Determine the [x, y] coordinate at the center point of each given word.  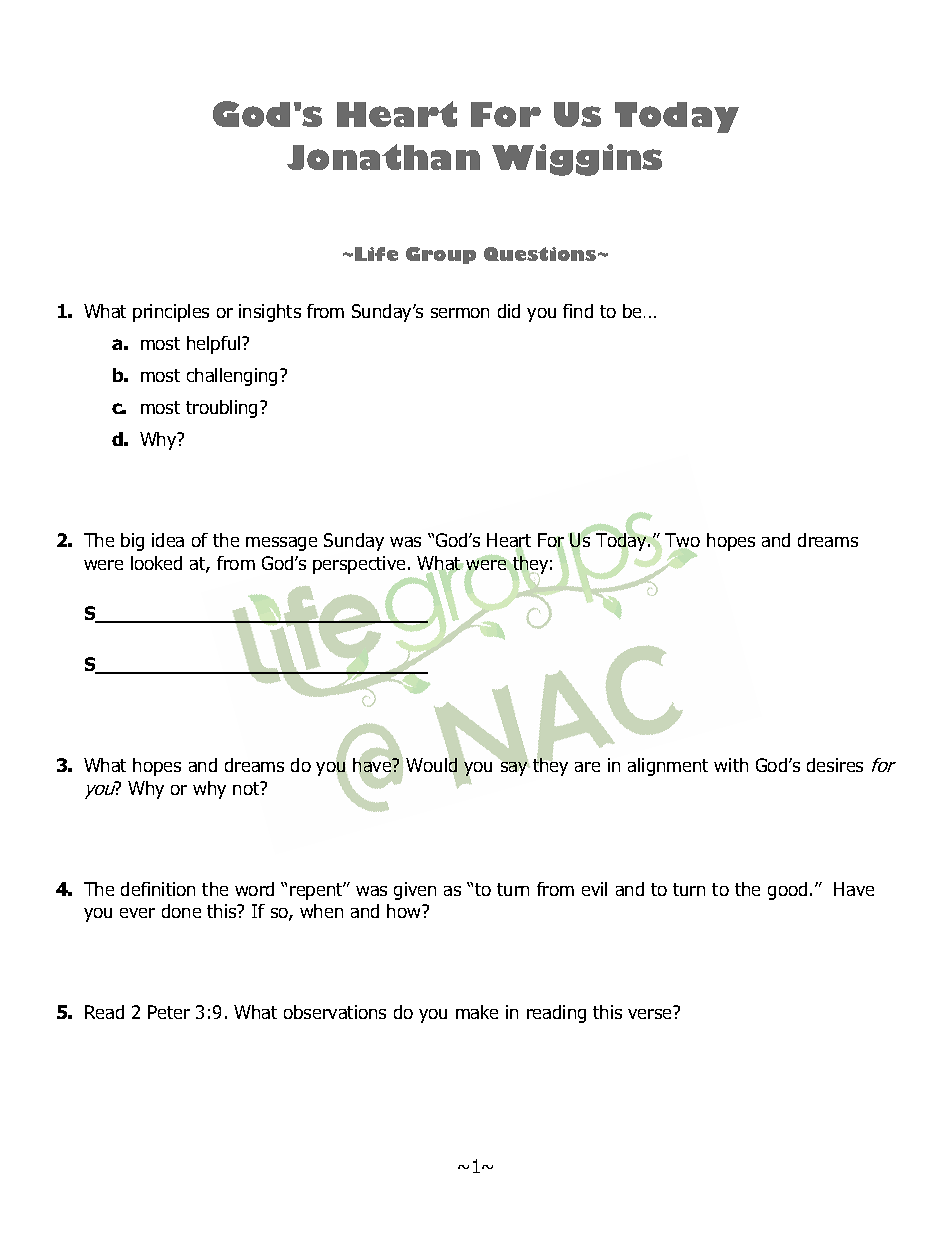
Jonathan [383, 157]
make [477, 1012]
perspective [359, 565]
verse [649, 1014]
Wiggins [577, 160]
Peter [169, 1012]
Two [682, 541]
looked [156, 563]
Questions [541, 254]
